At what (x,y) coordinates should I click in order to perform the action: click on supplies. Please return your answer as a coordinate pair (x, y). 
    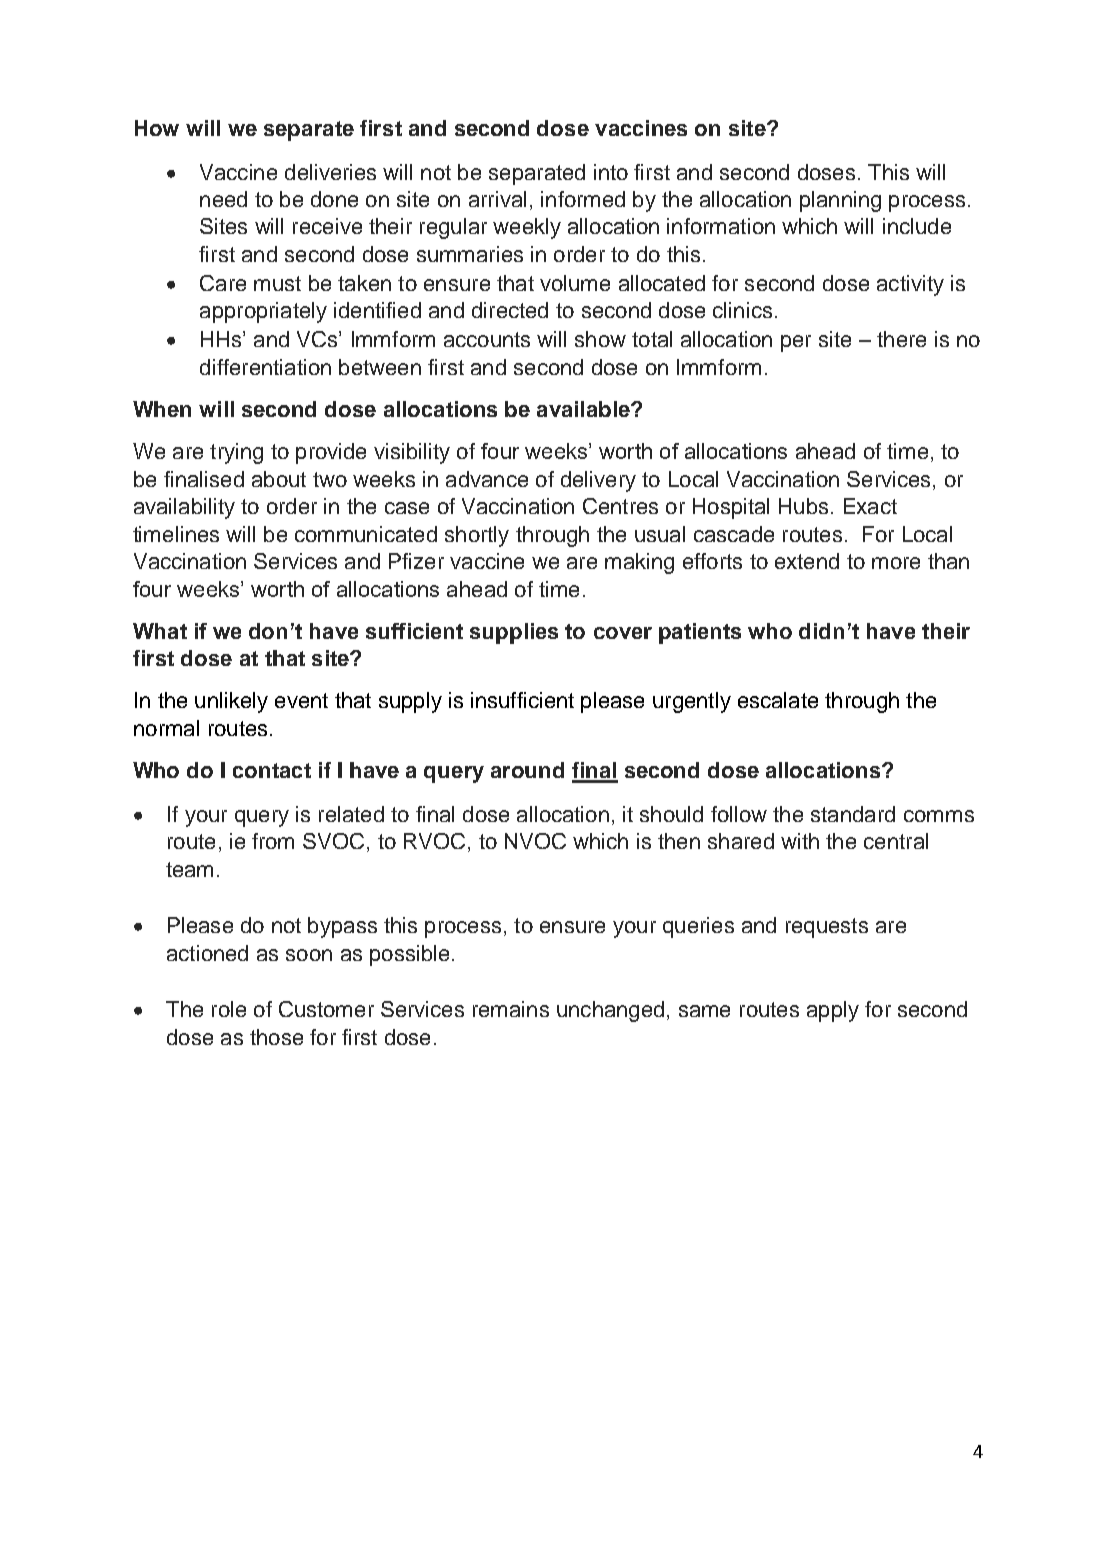
    Looking at the image, I should click on (514, 633).
